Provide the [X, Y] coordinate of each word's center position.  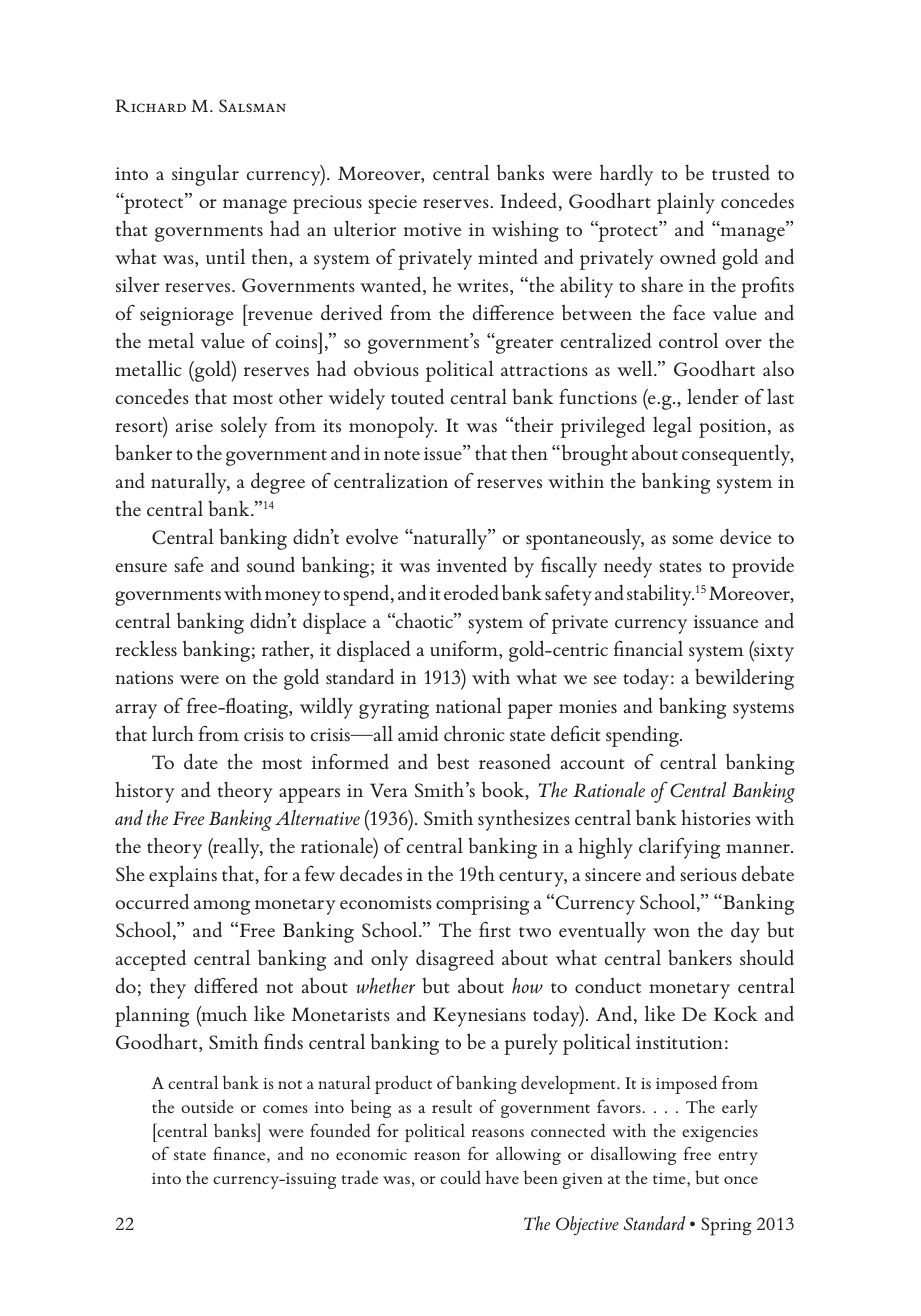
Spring [726, 1226]
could [460, 1177]
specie [392, 204]
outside [207, 1106]
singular [205, 175]
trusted [741, 172]
